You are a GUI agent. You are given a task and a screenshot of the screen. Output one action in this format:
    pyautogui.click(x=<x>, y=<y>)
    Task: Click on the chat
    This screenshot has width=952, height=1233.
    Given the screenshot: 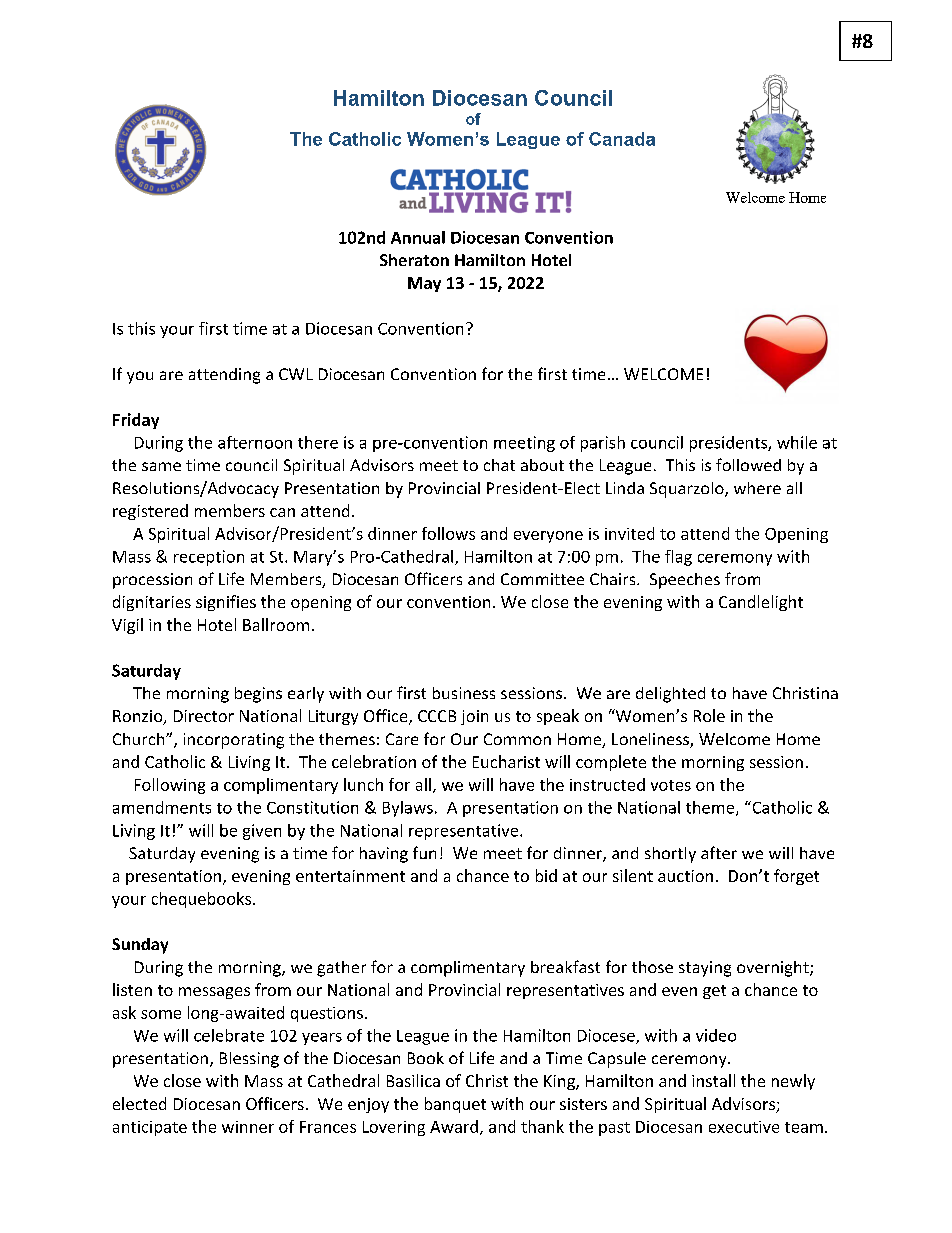 What is the action you would take?
    pyautogui.click(x=499, y=465)
